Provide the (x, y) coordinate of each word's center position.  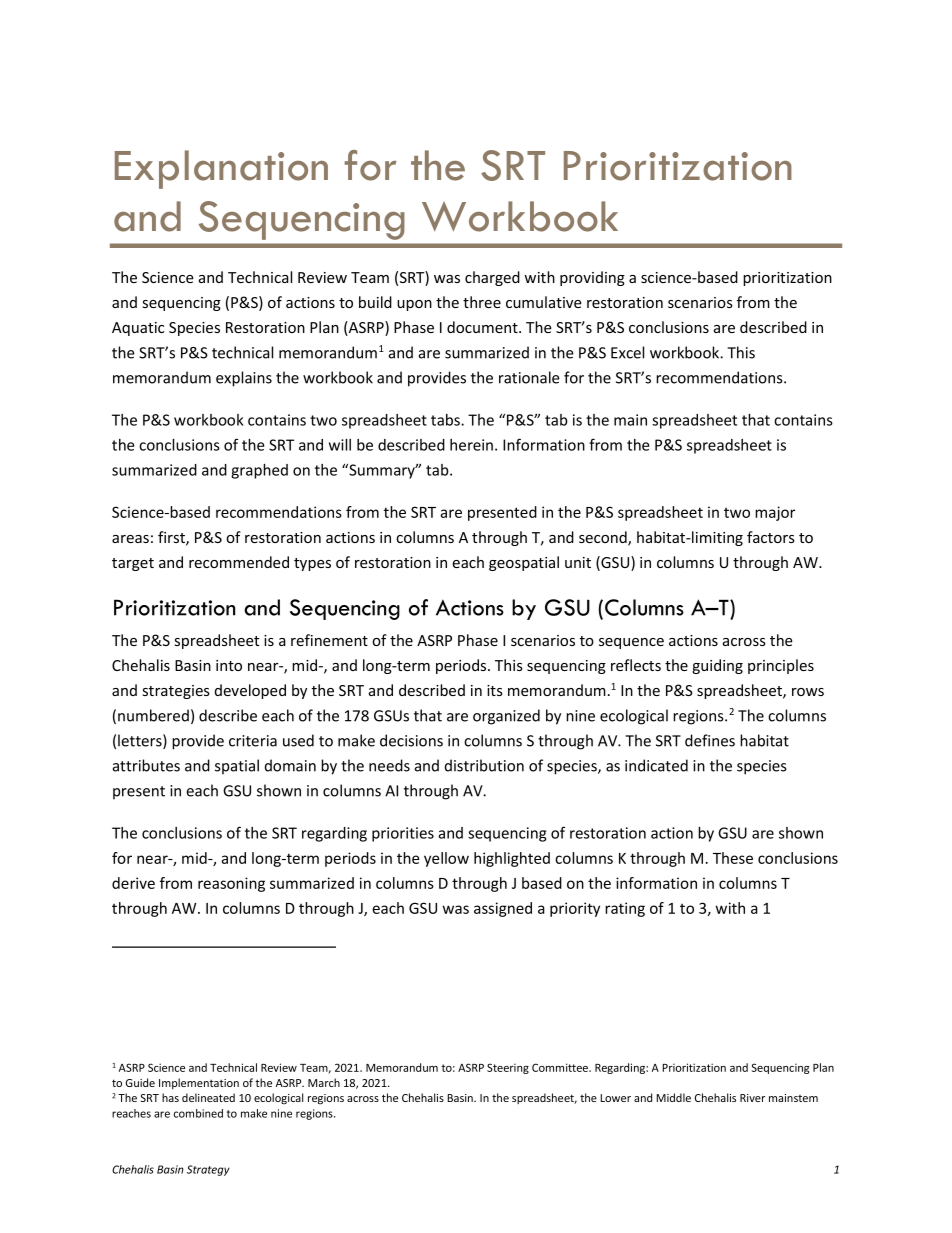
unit (578, 562)
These (733, 858)
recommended (239, 562)
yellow (446, 859)
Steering (508, 1068)
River (752, 1098)
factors (771, 537)
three (482, 302)
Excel (627, 352)
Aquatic (138, 329)
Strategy (208, 1170)
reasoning (231, 884)
